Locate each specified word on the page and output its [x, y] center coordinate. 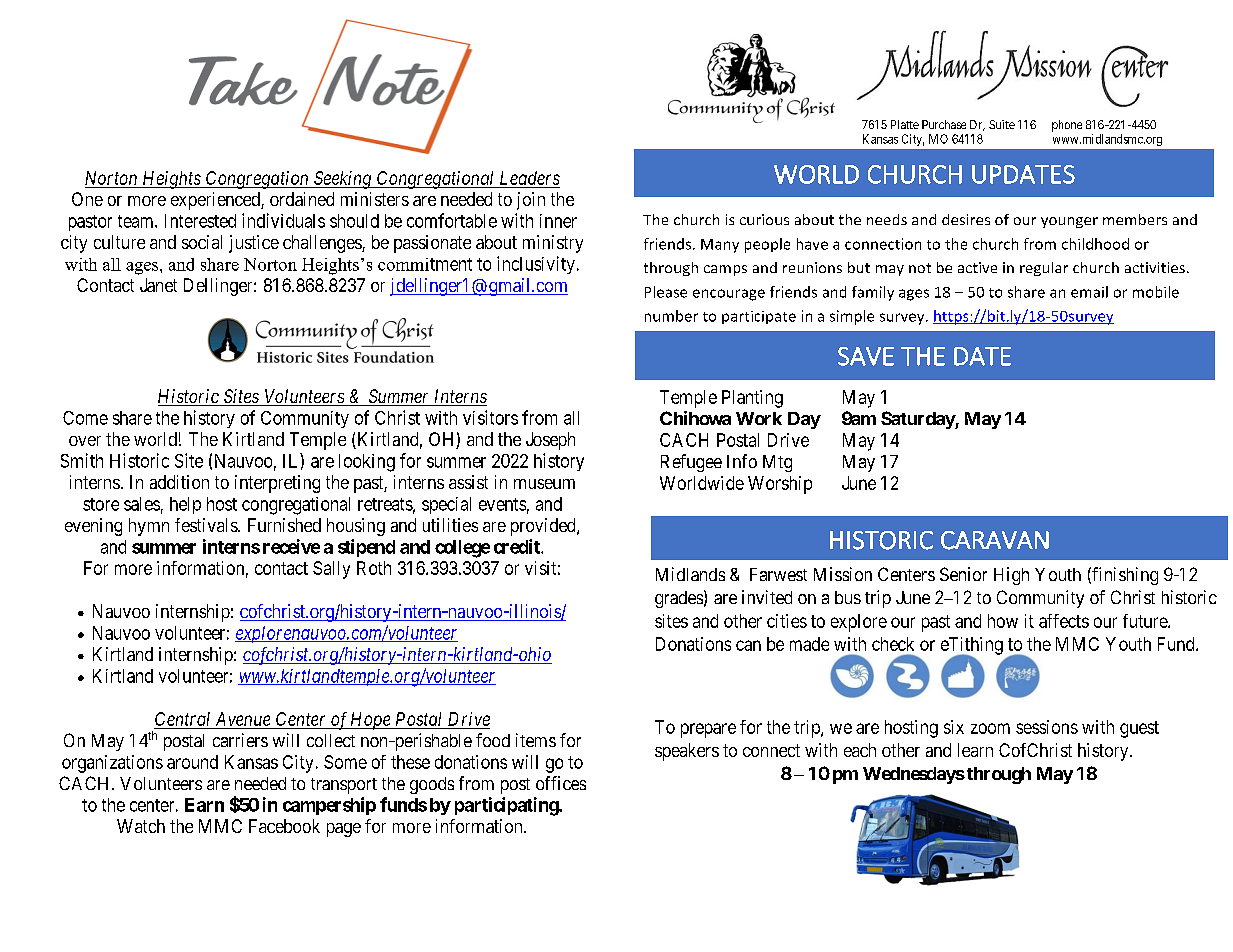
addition [179, 482]
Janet [158, 285]
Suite [1002, 124]
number [671, 316]
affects [1064, 621]
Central [184, 720]
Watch [141, 826]
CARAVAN [995, 540]
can [748, 645]
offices [561, 783]
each [860, 750]
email [1089, 292]
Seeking [343, 180]
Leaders [530, 178]
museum [544, 484]
